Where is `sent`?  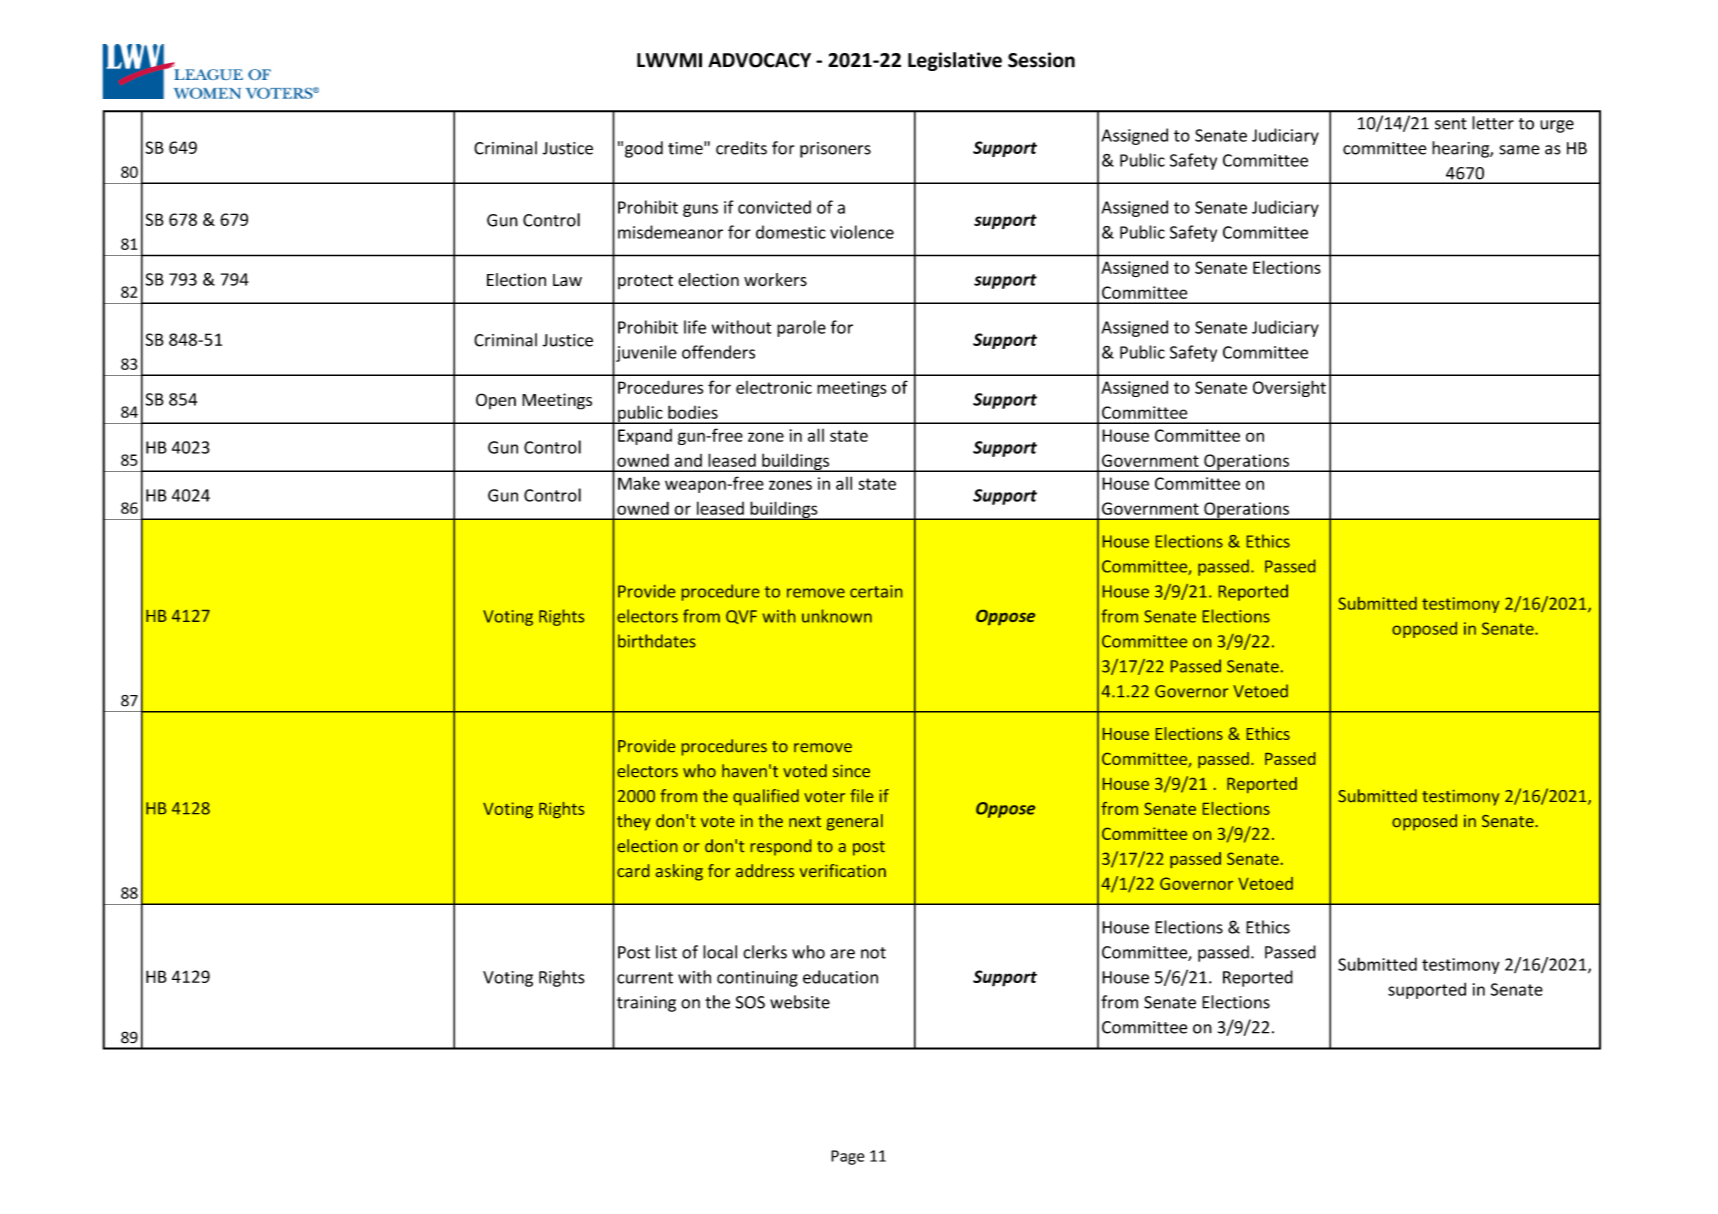
sent is located at coordinates (1451, 124).
